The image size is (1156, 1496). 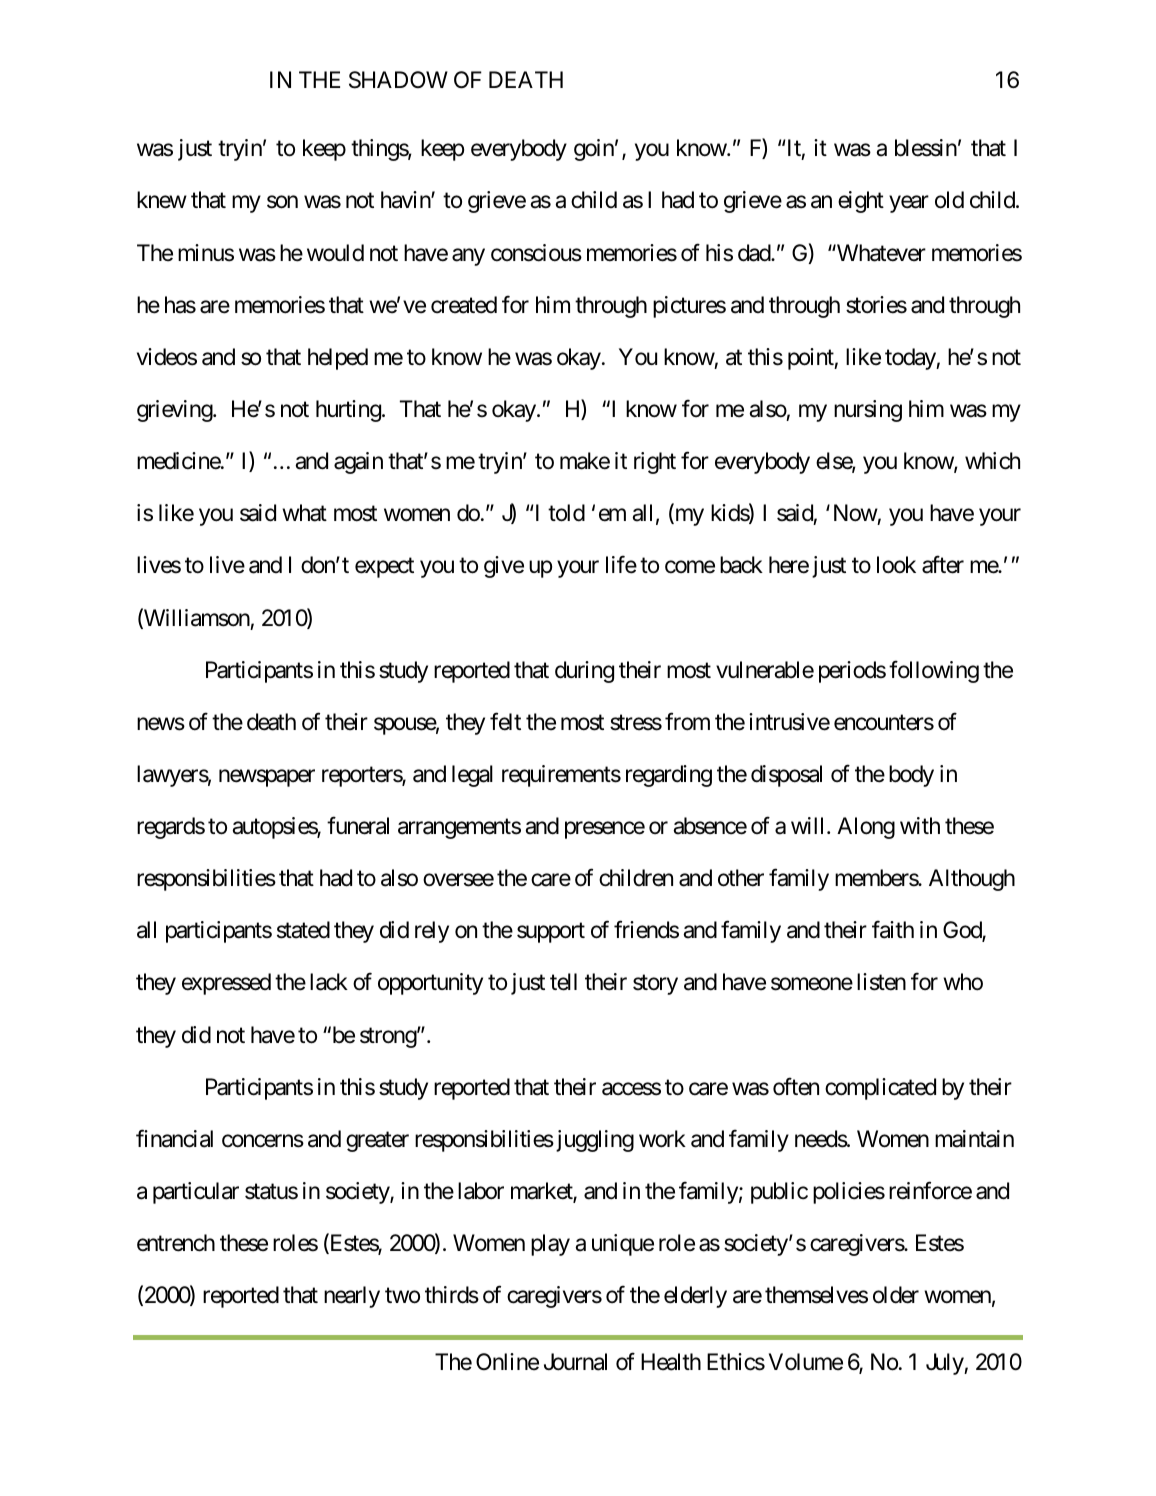 What do you see at coordinates (358, 826) in the page?
I see `funeral` at bounding box center [358, 826].
